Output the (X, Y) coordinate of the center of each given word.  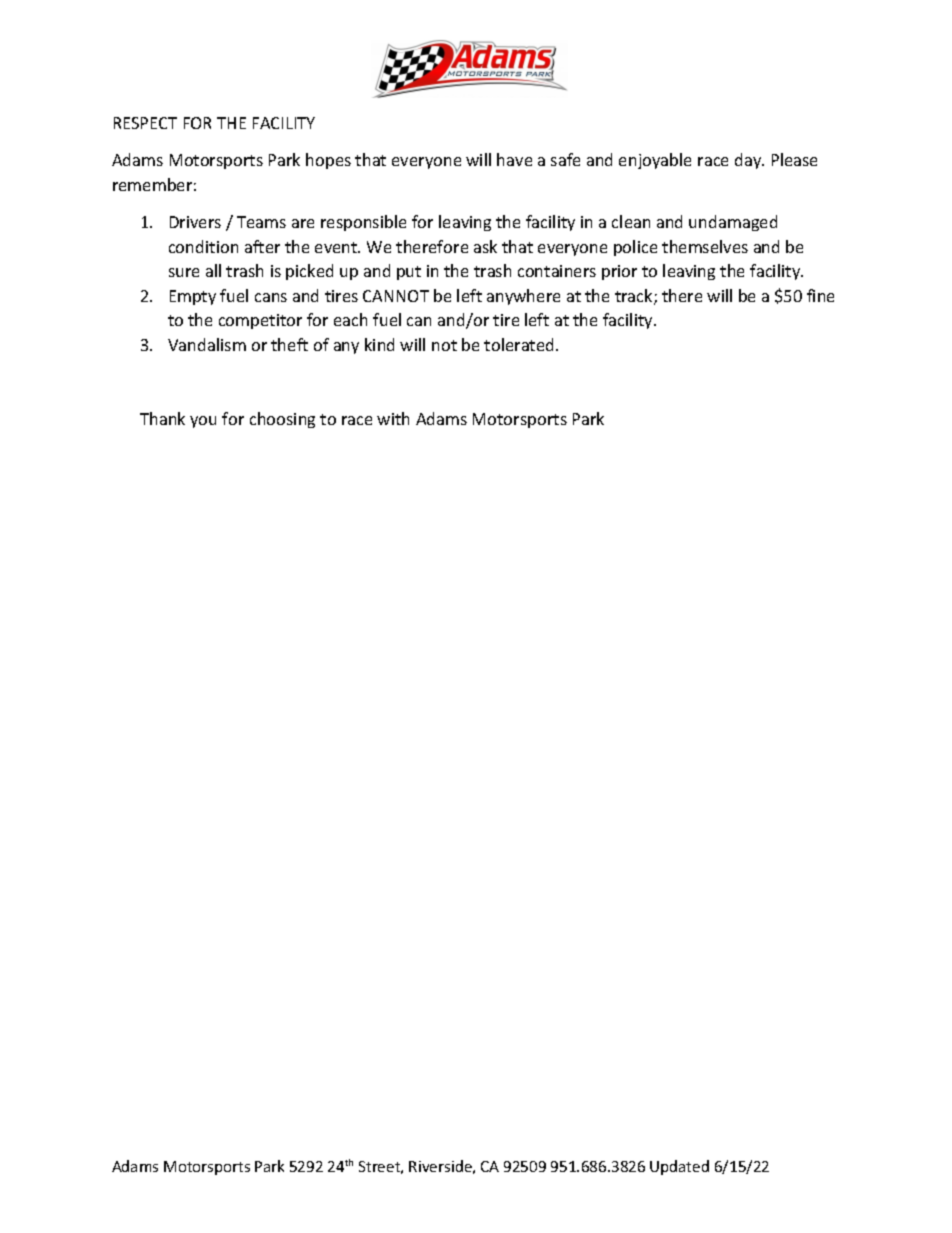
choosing (282, 420)
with (393, 418)
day (749, 161)
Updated (679, 1167)
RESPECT (145, 123)
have (514, 159)
